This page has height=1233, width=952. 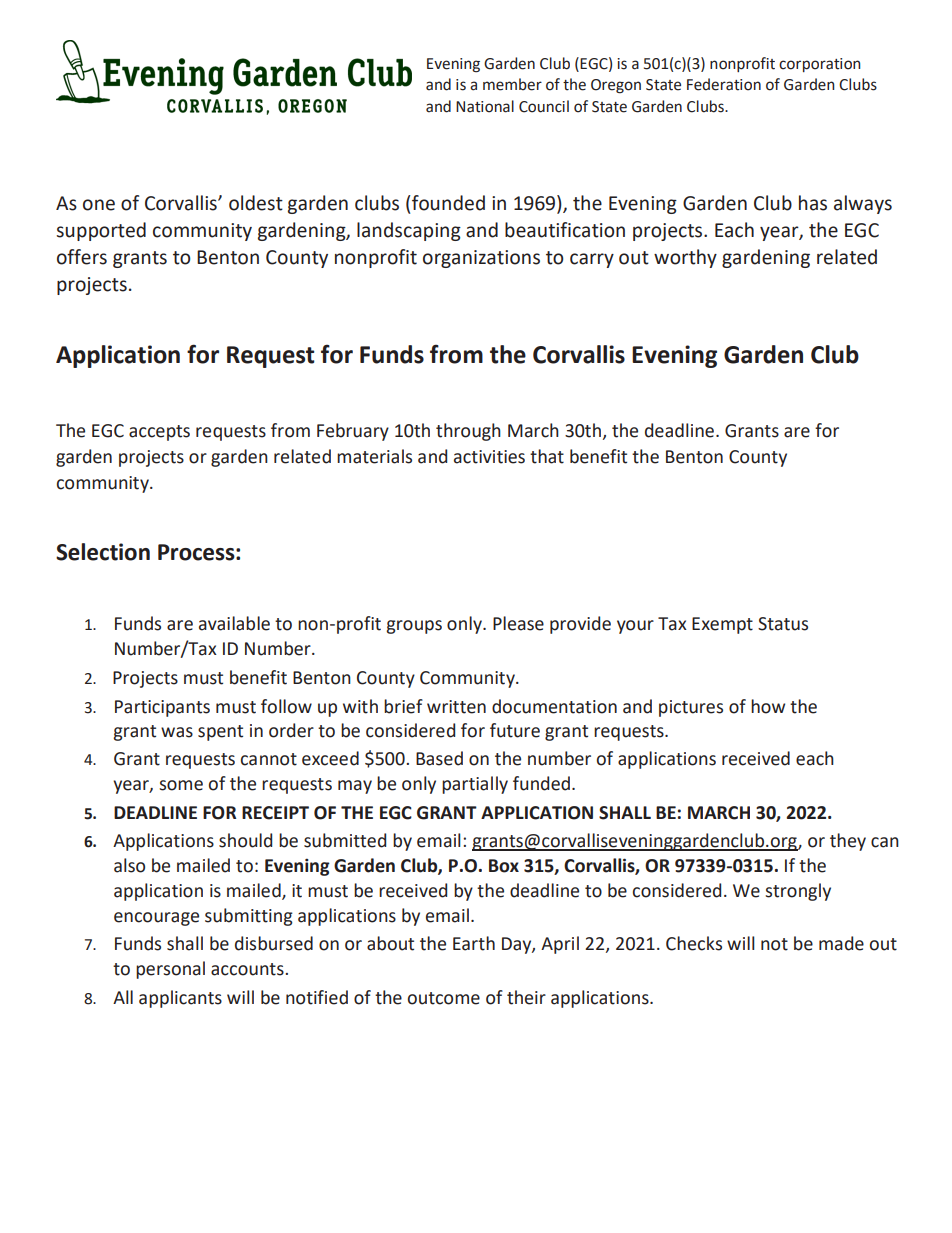 I want to click on activities, so click(x=489, y=457).
